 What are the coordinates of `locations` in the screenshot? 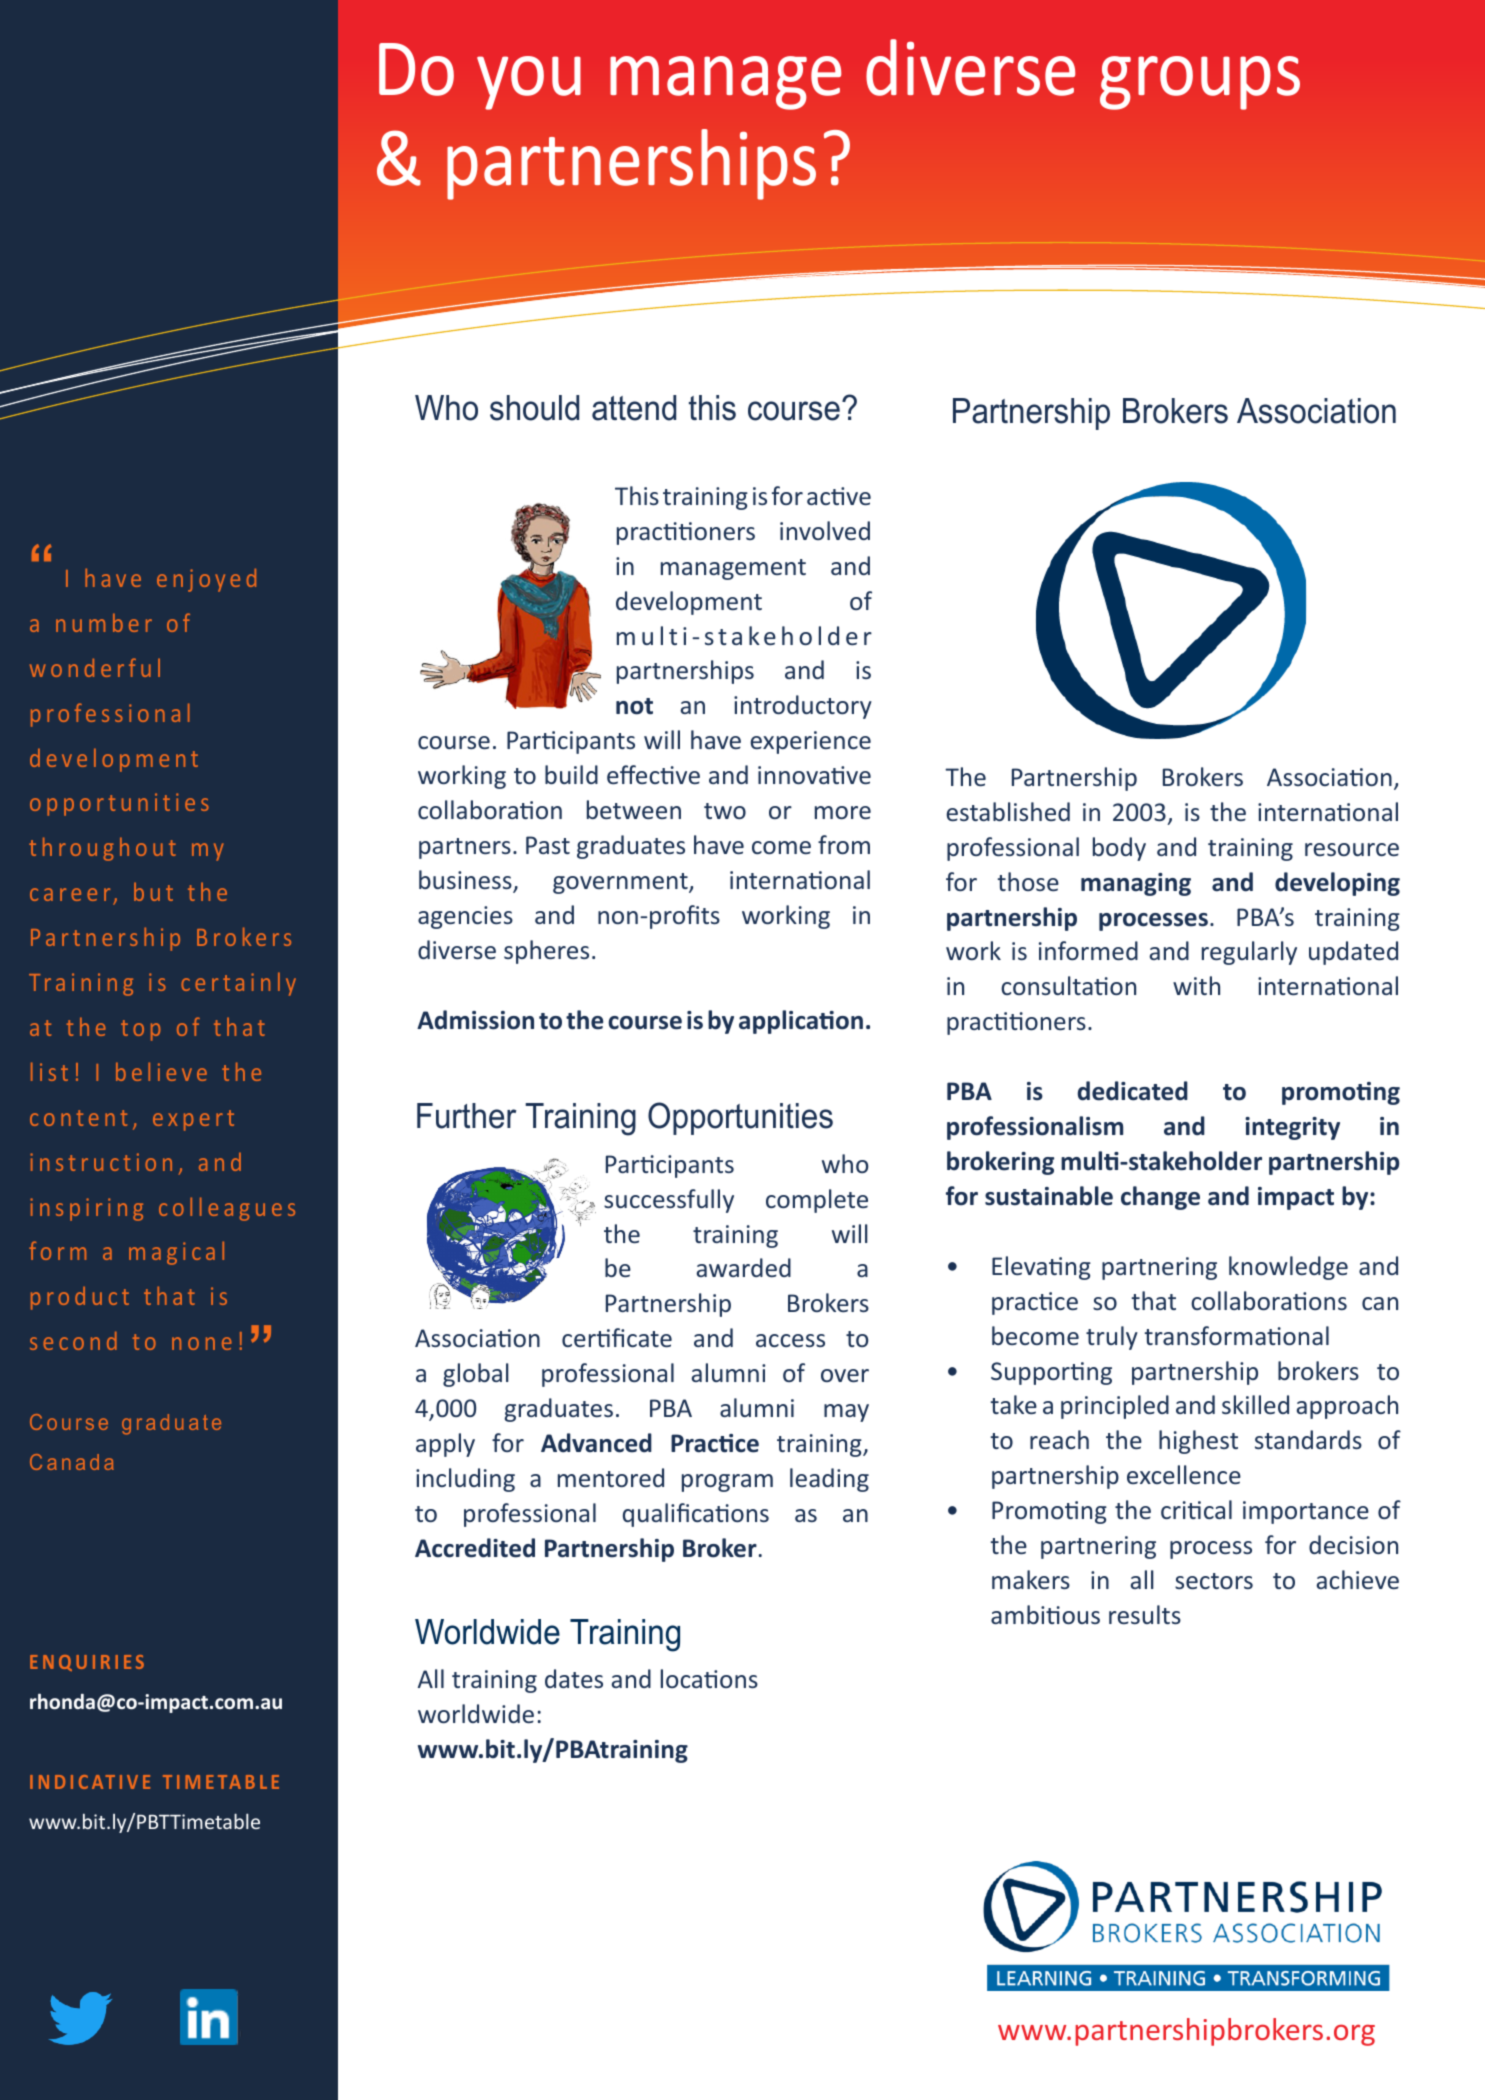 It's located at (709, 1678).
